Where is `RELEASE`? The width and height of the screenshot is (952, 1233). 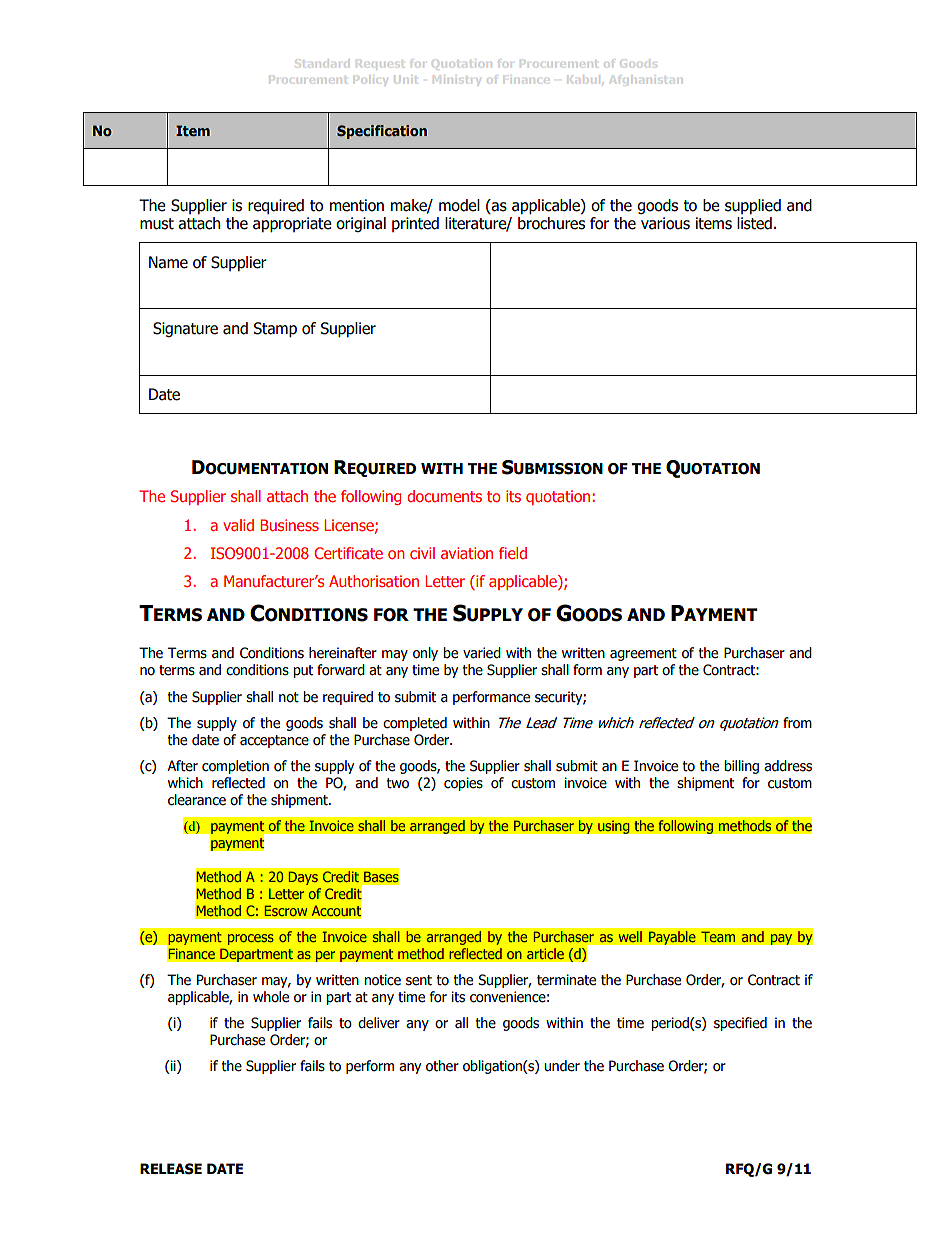 RELEASE is located at coordinates (171, 1169).
